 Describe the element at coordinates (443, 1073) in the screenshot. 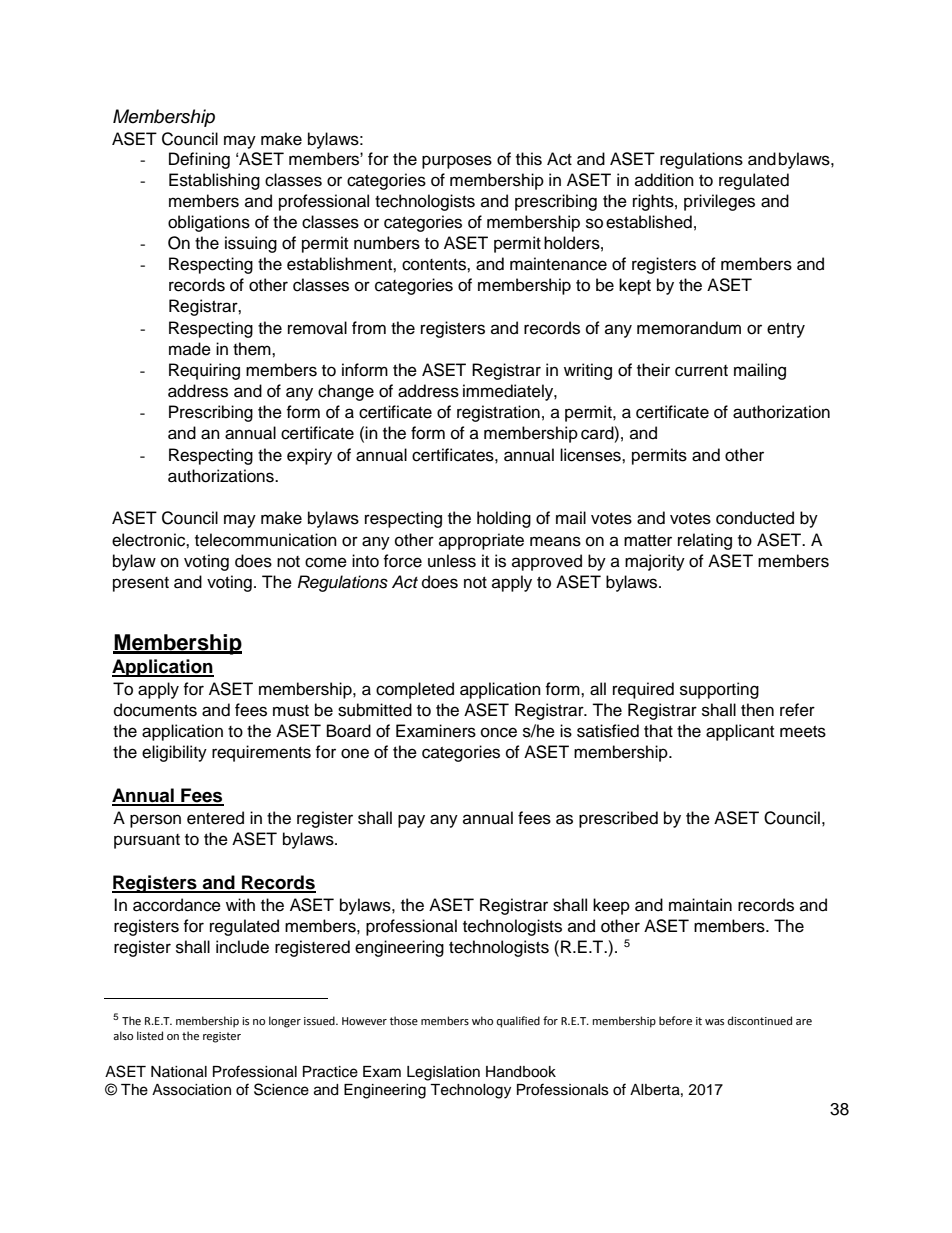

I see `Legislation` at that location.
